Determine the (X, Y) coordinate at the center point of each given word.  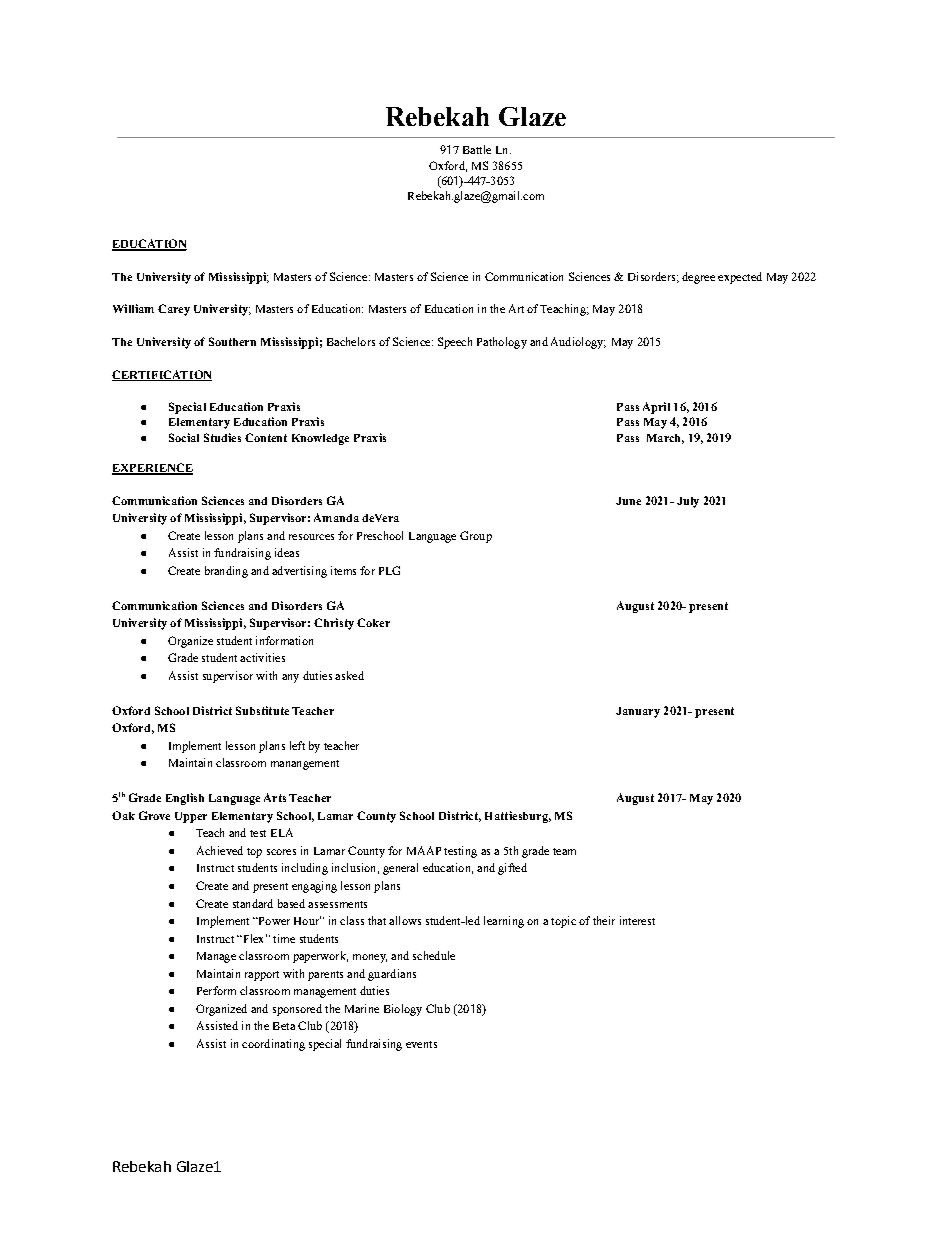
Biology (403, 1010)
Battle (477, 149)
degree (698, 278)
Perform (216, 990)
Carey (174, 310)
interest (637, 920)
